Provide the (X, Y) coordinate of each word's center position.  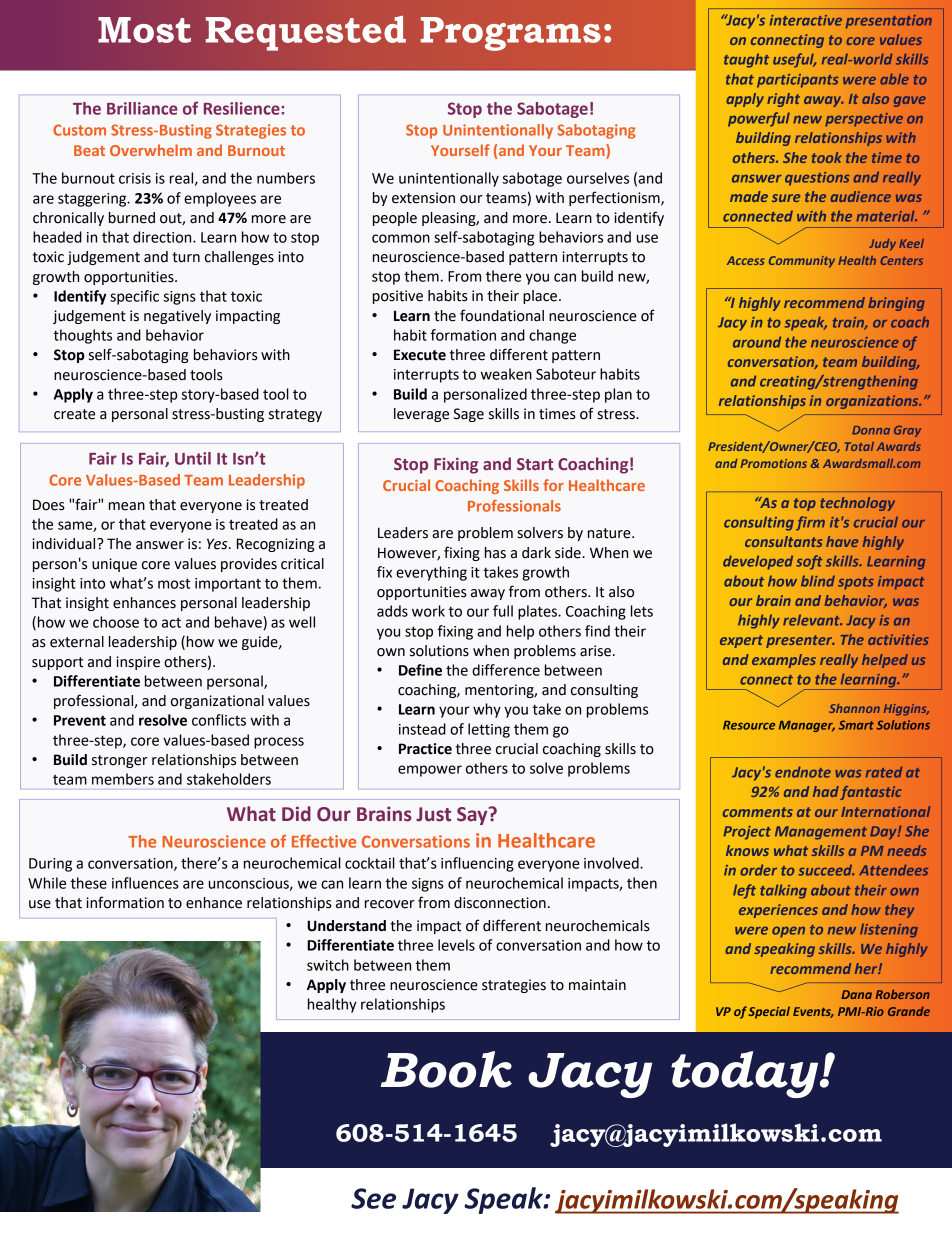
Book (446, 1069)
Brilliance (142, 108)
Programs (511, 34)
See (373, 1198)
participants (798, 81)
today (746, 1074)
